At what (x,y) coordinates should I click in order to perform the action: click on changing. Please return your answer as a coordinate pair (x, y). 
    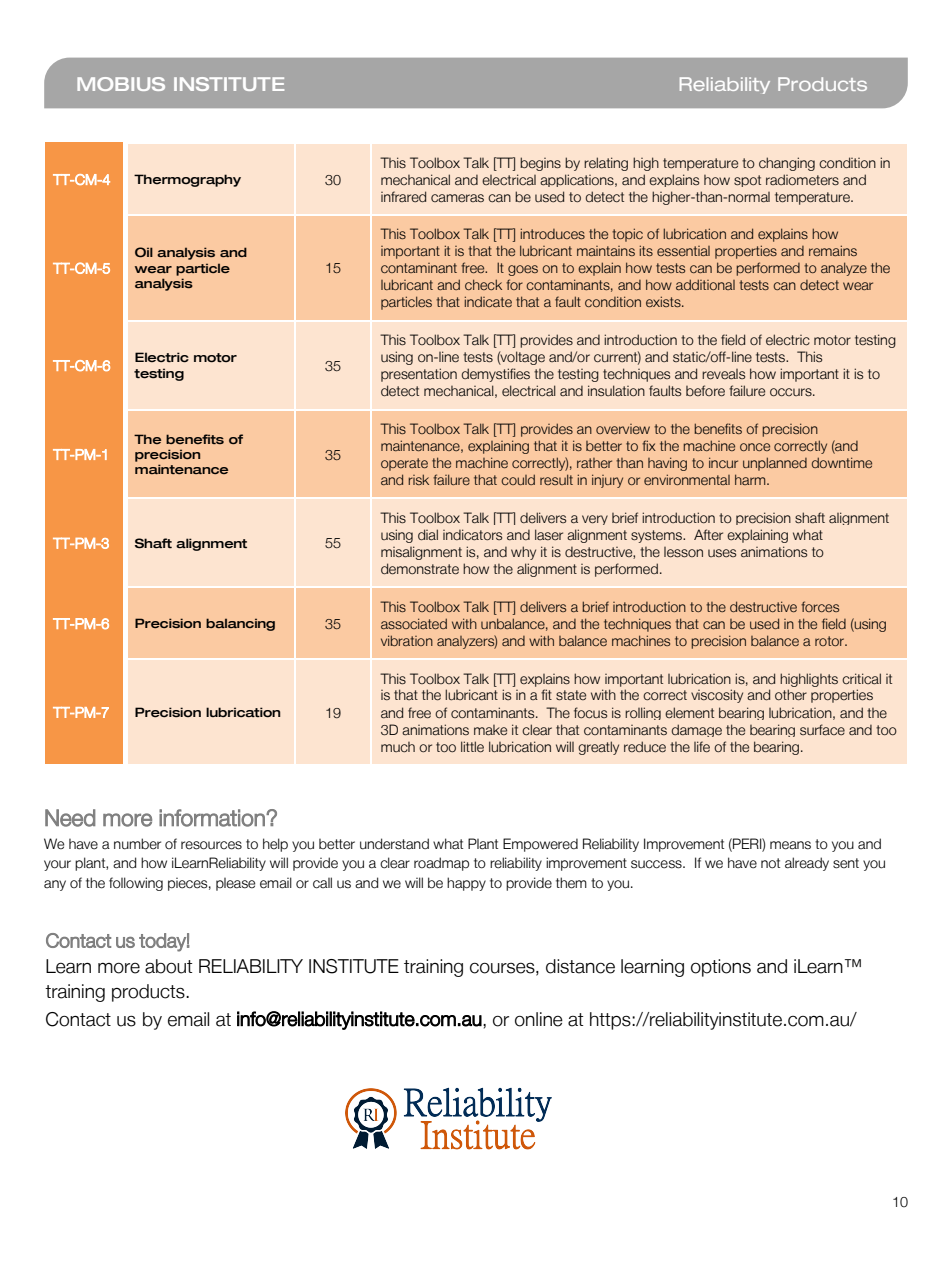
    Looking at the image, I should click on (787, 164).
